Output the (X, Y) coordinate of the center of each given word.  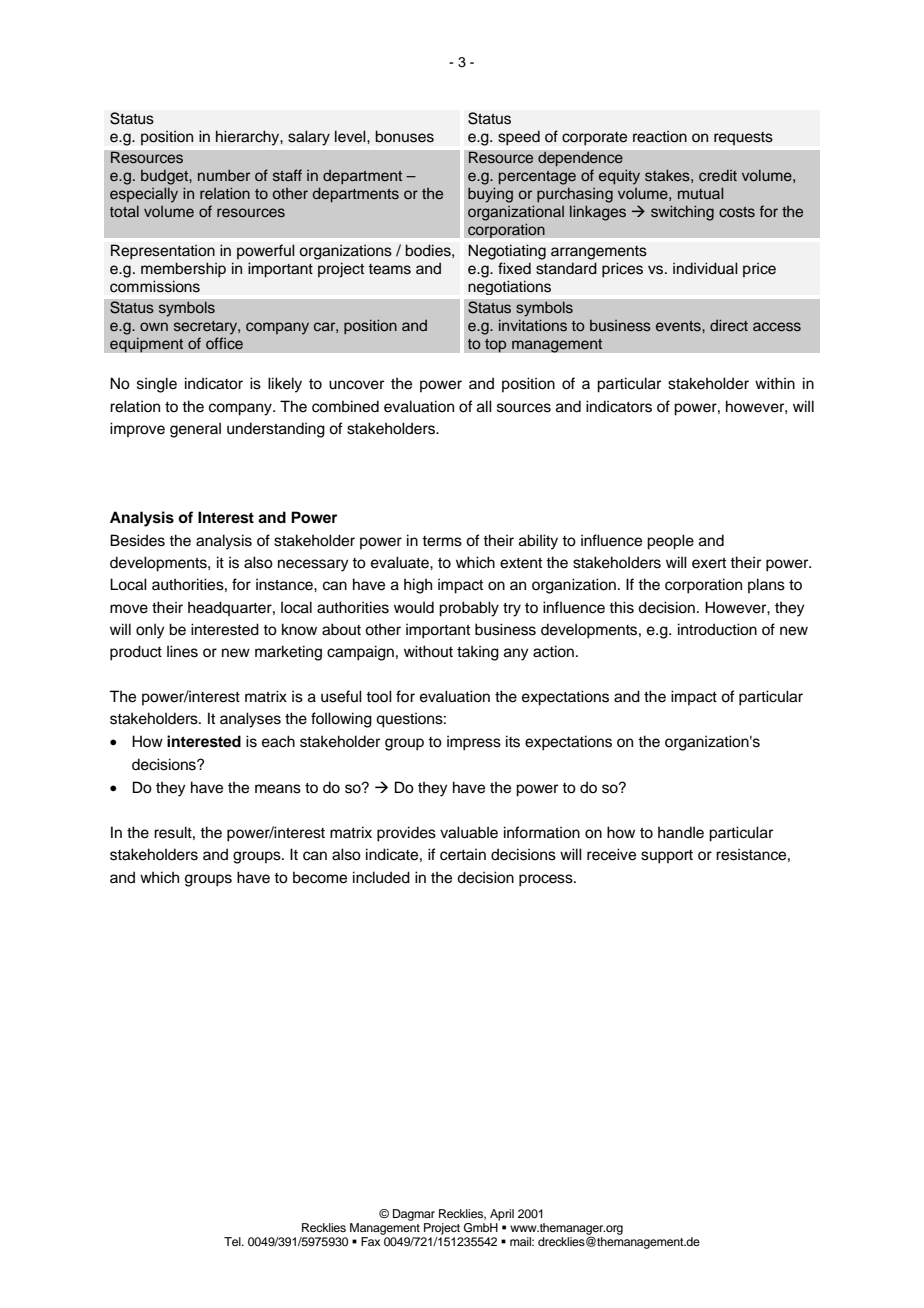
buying (490, 195)
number (224, 175)
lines (182, 651)
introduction (717, 629)
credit (718, 175)
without (428, 651)
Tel (233, 1241)
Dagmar (414, 1215)
